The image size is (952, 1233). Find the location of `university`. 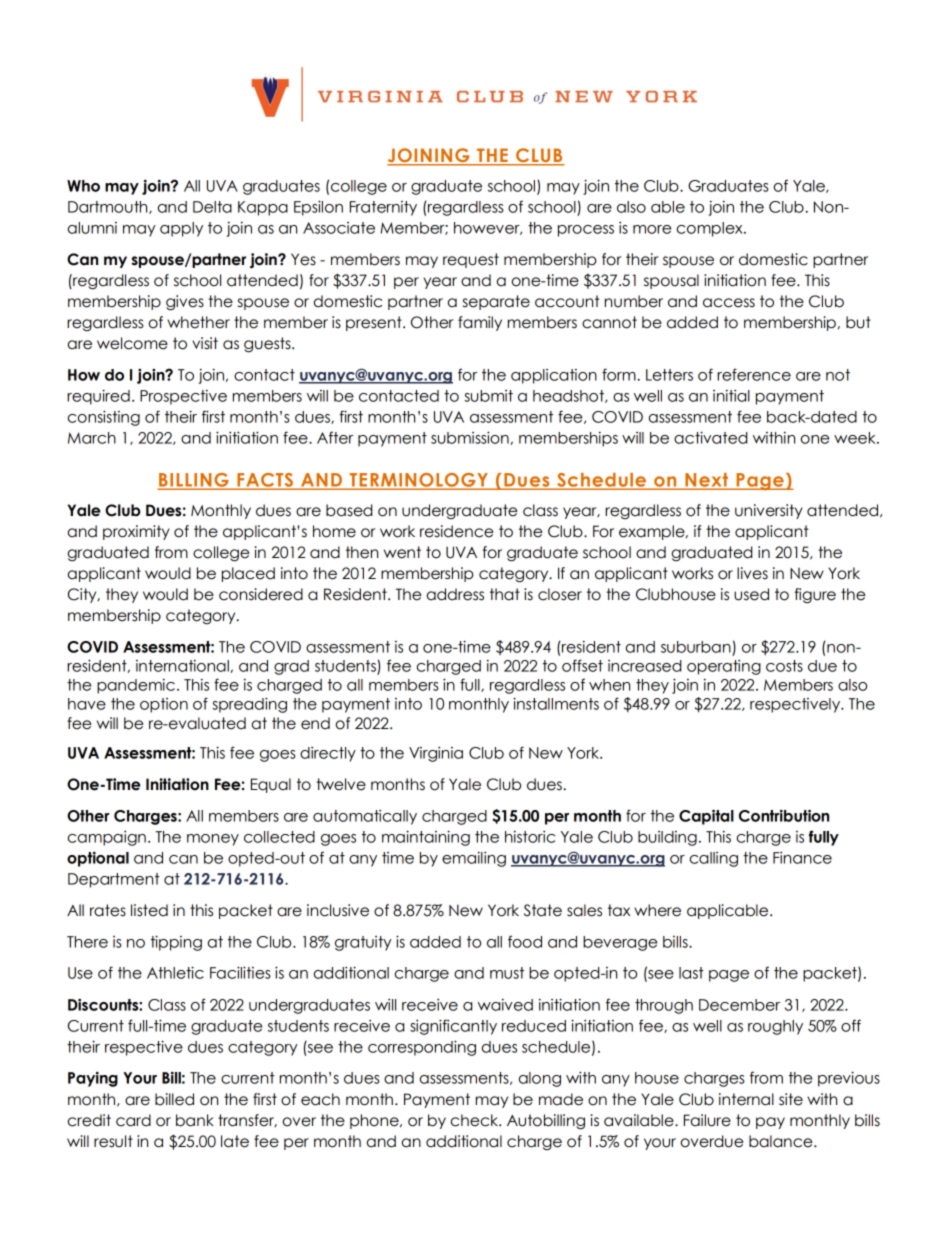

university is located at coordinates (769, 511).
